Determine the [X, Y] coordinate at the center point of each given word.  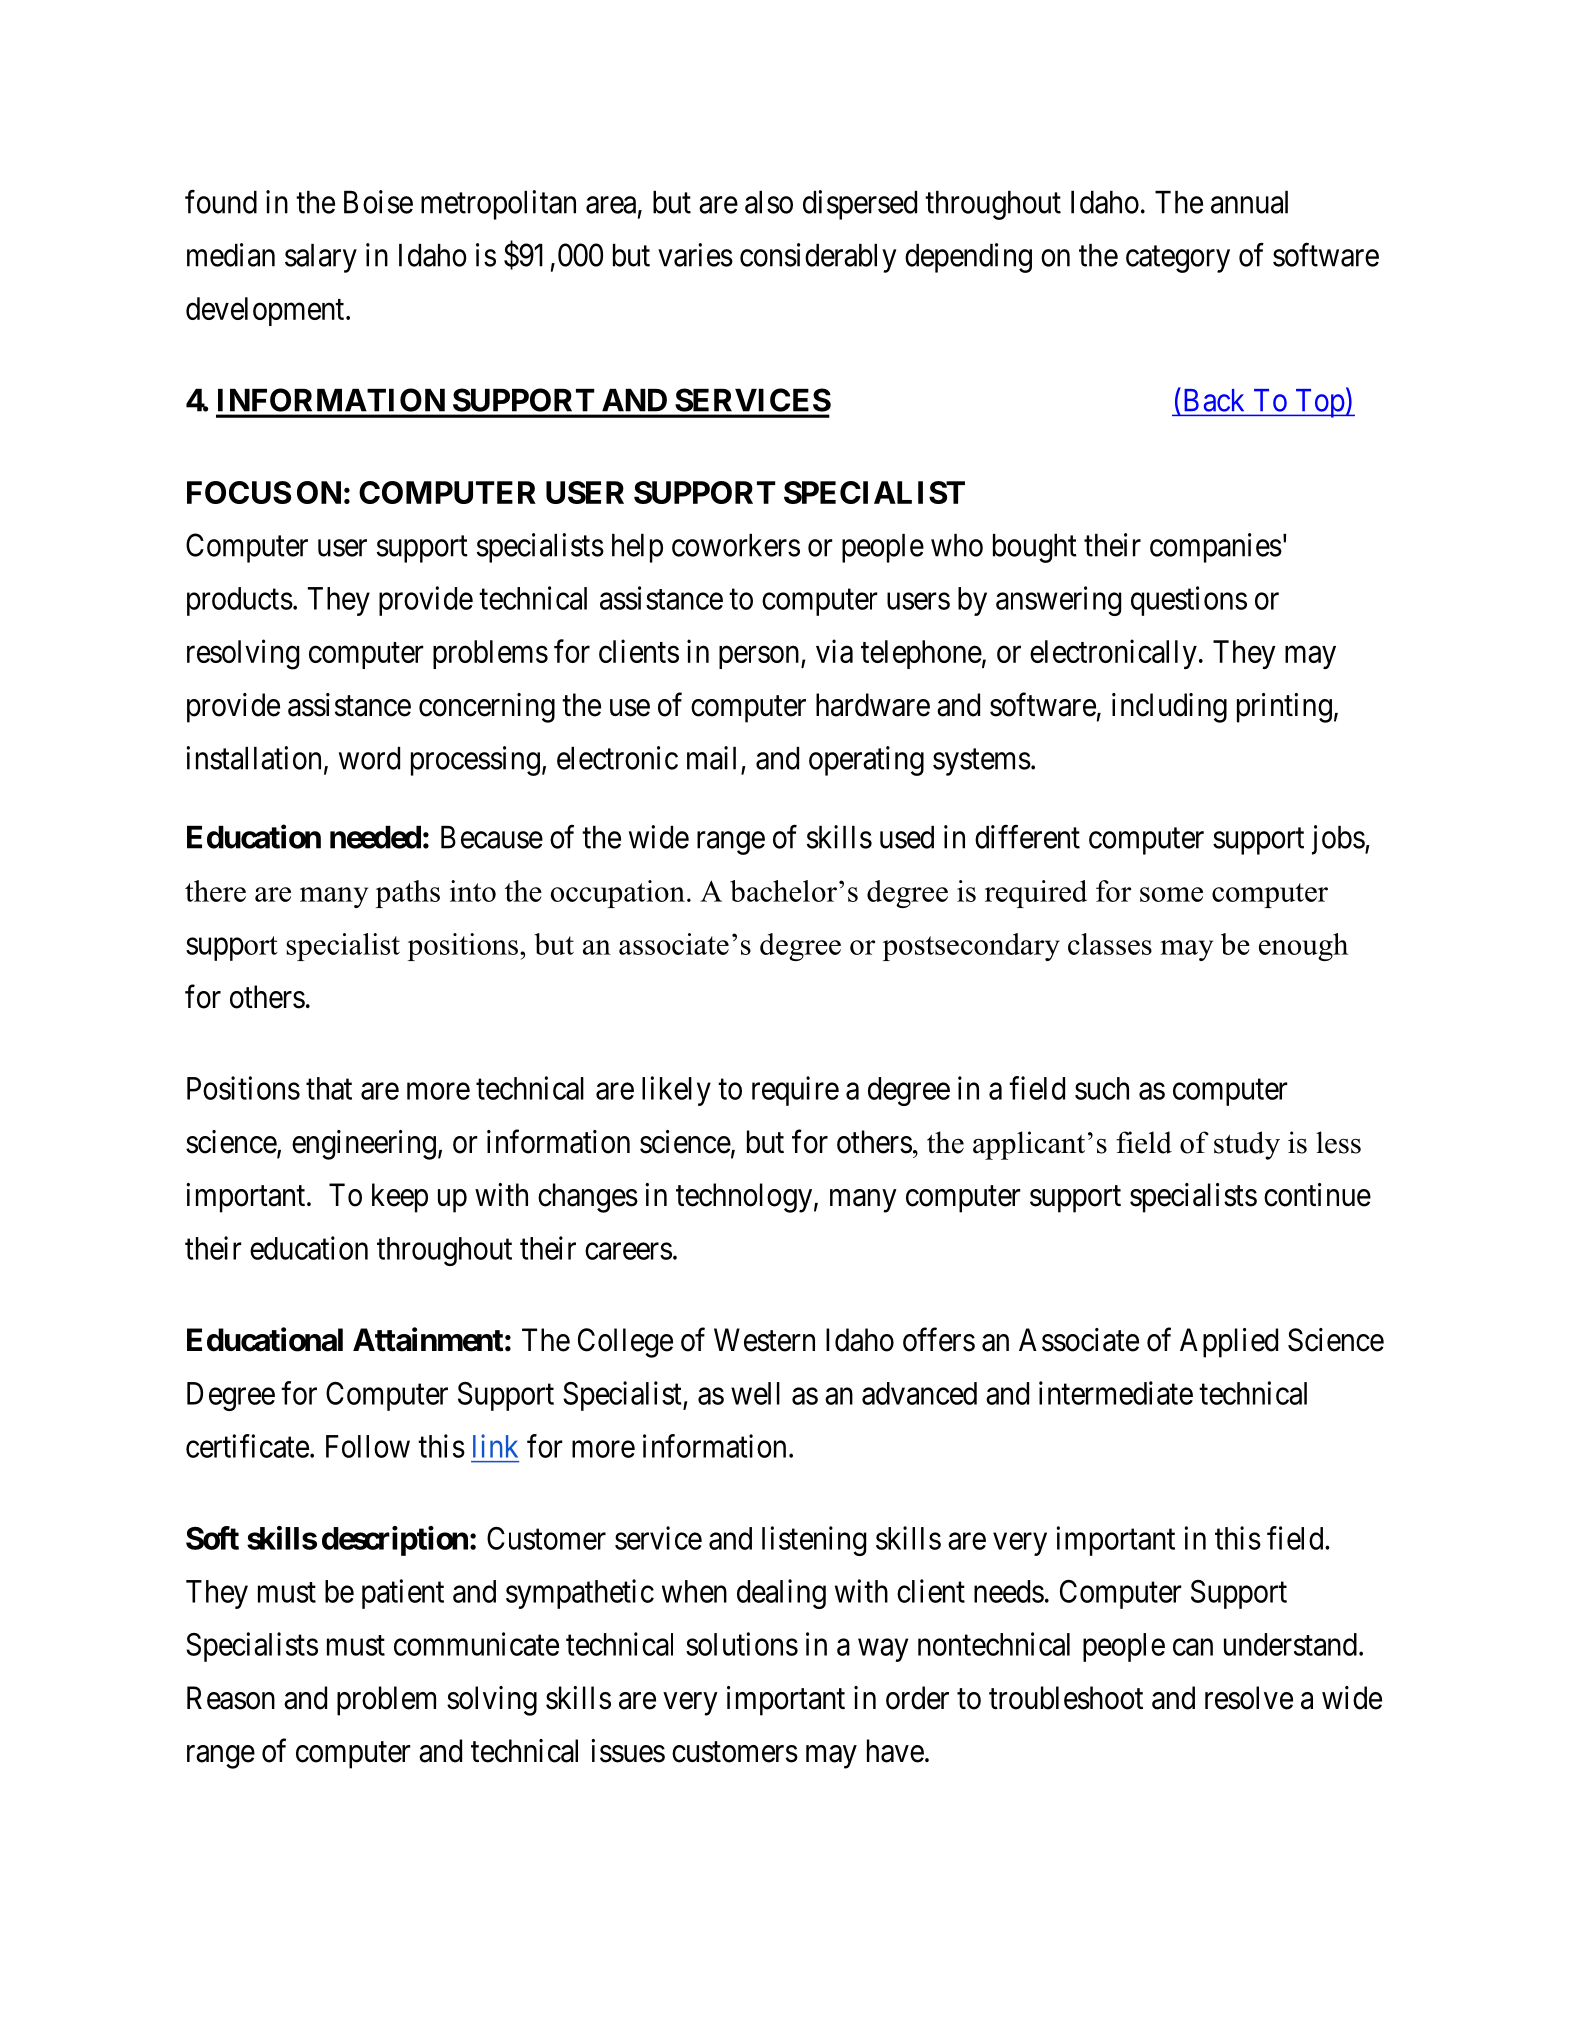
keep [400, 1198]
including [1169, 708]
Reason [231, 1698]
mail [711, 758]
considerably [818, 258]
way [883, 1650]
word [369, 758]
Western [764, 1340]
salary [321, 258]
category [1178, 259]
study [1247, 1145]
